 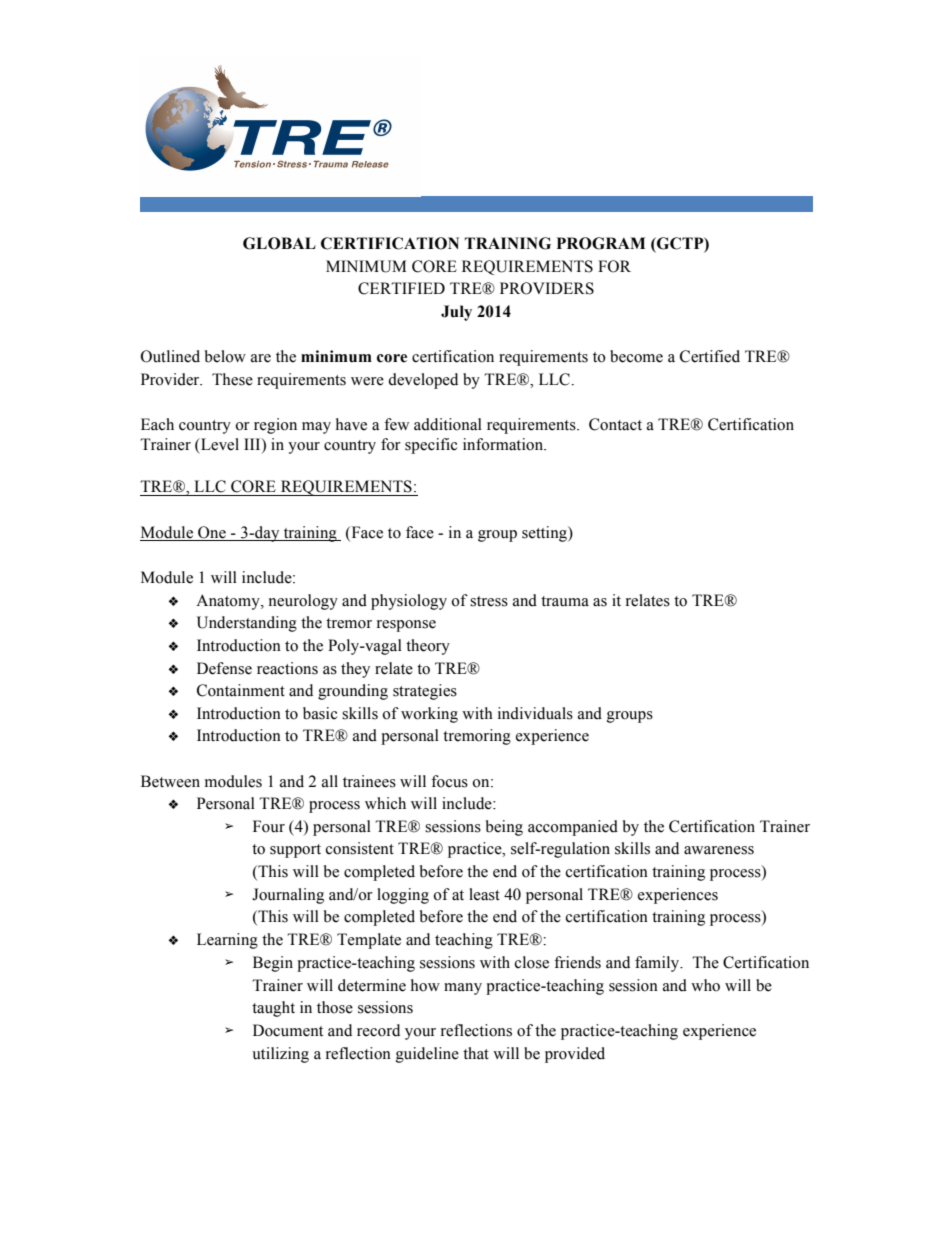 I want to click on One, so click(x=212, y=532).
